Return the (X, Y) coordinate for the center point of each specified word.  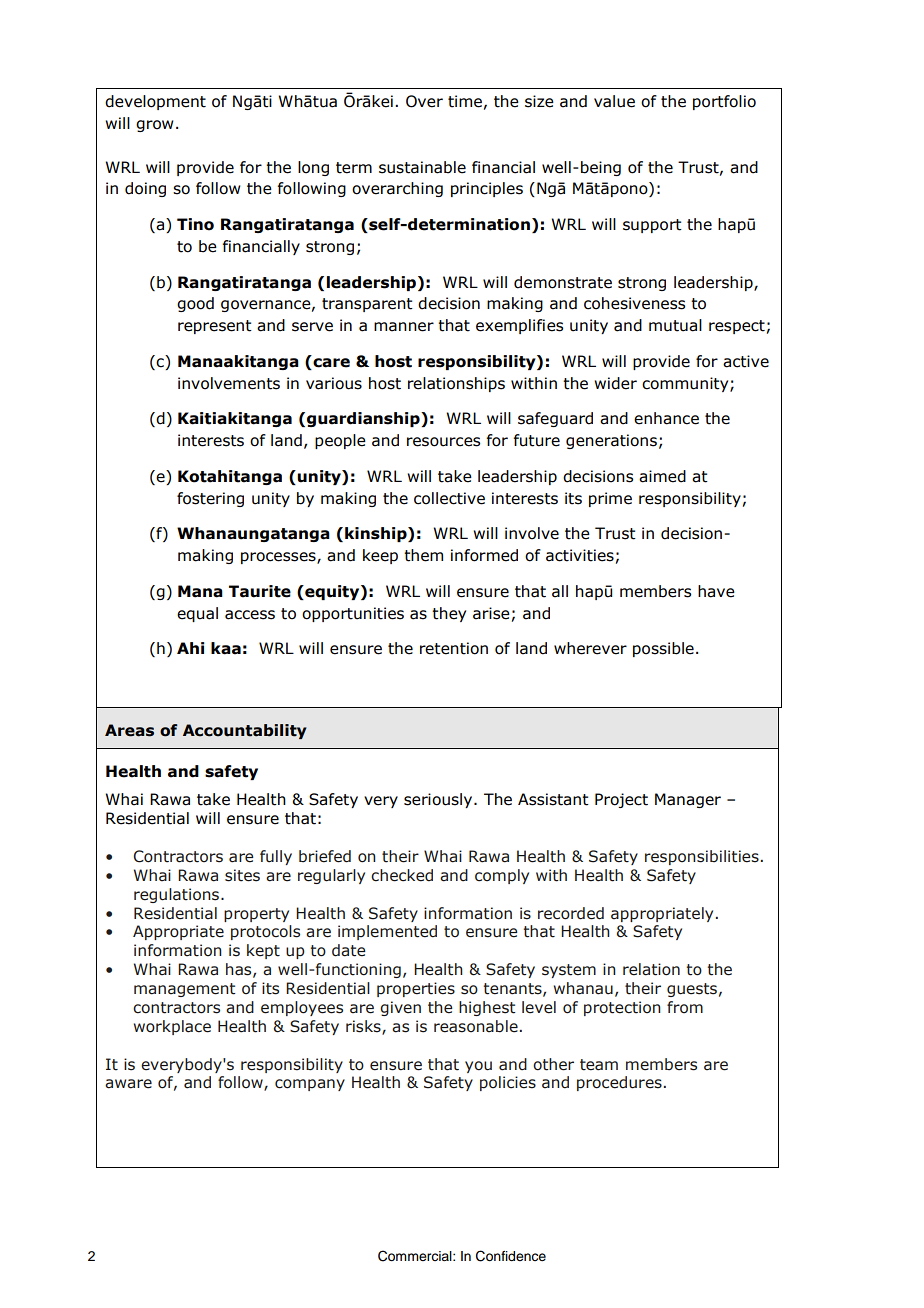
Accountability (245, 731)
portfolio (724, 102)
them (423, 555)
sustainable (422, 167)
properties (416, 989)
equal (197, 614)
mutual (675, 325)
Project (621, 800)
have (716, 591)
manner (404, 327)
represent (215, 327)
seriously (439, 800)
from (685, 1007)
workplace (172, 1027)
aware (128, 1084)
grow (155, 126)
